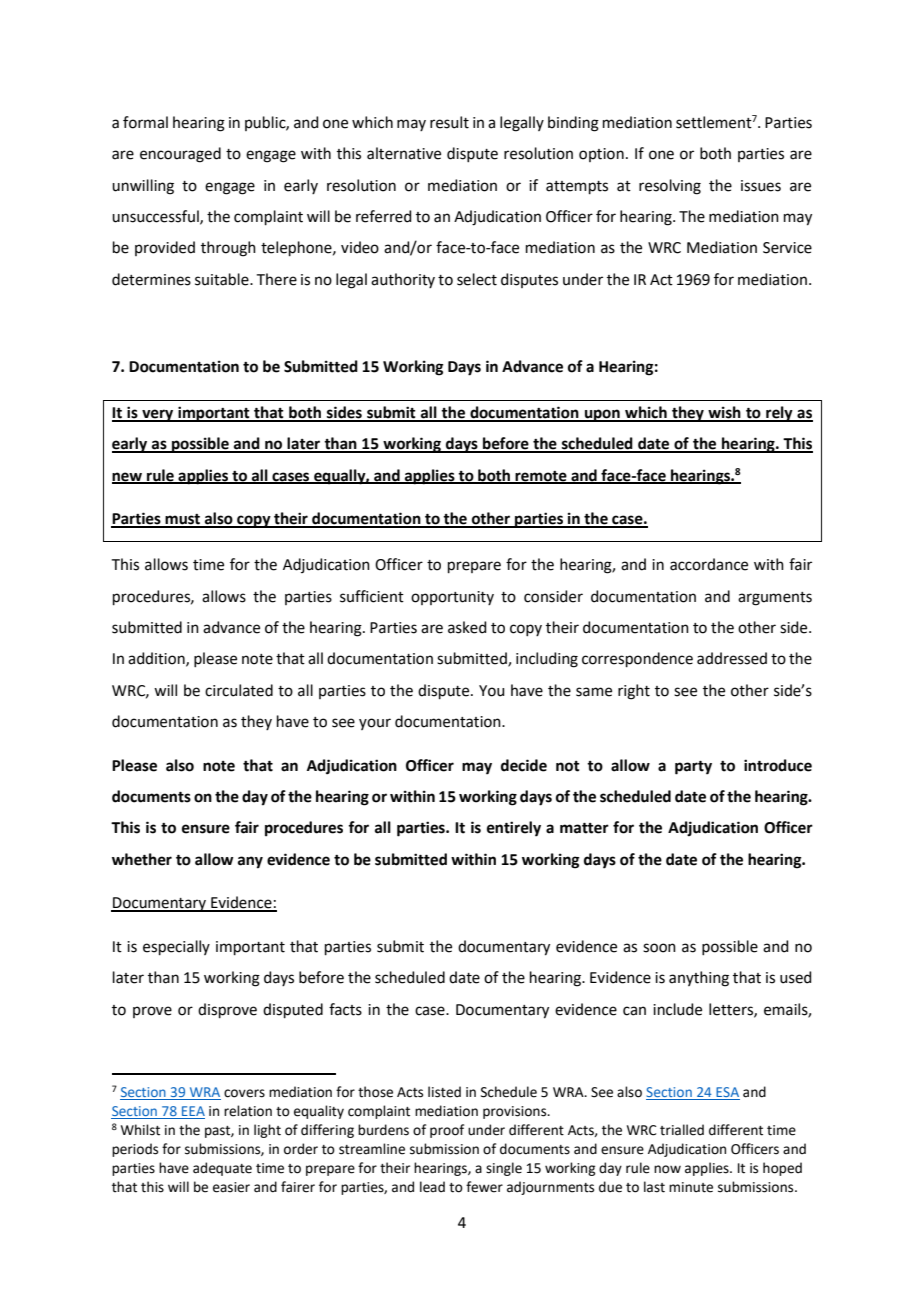  Describe the element at coordinates (447, 1131) in the screenshot. I see `proof` at that location.
